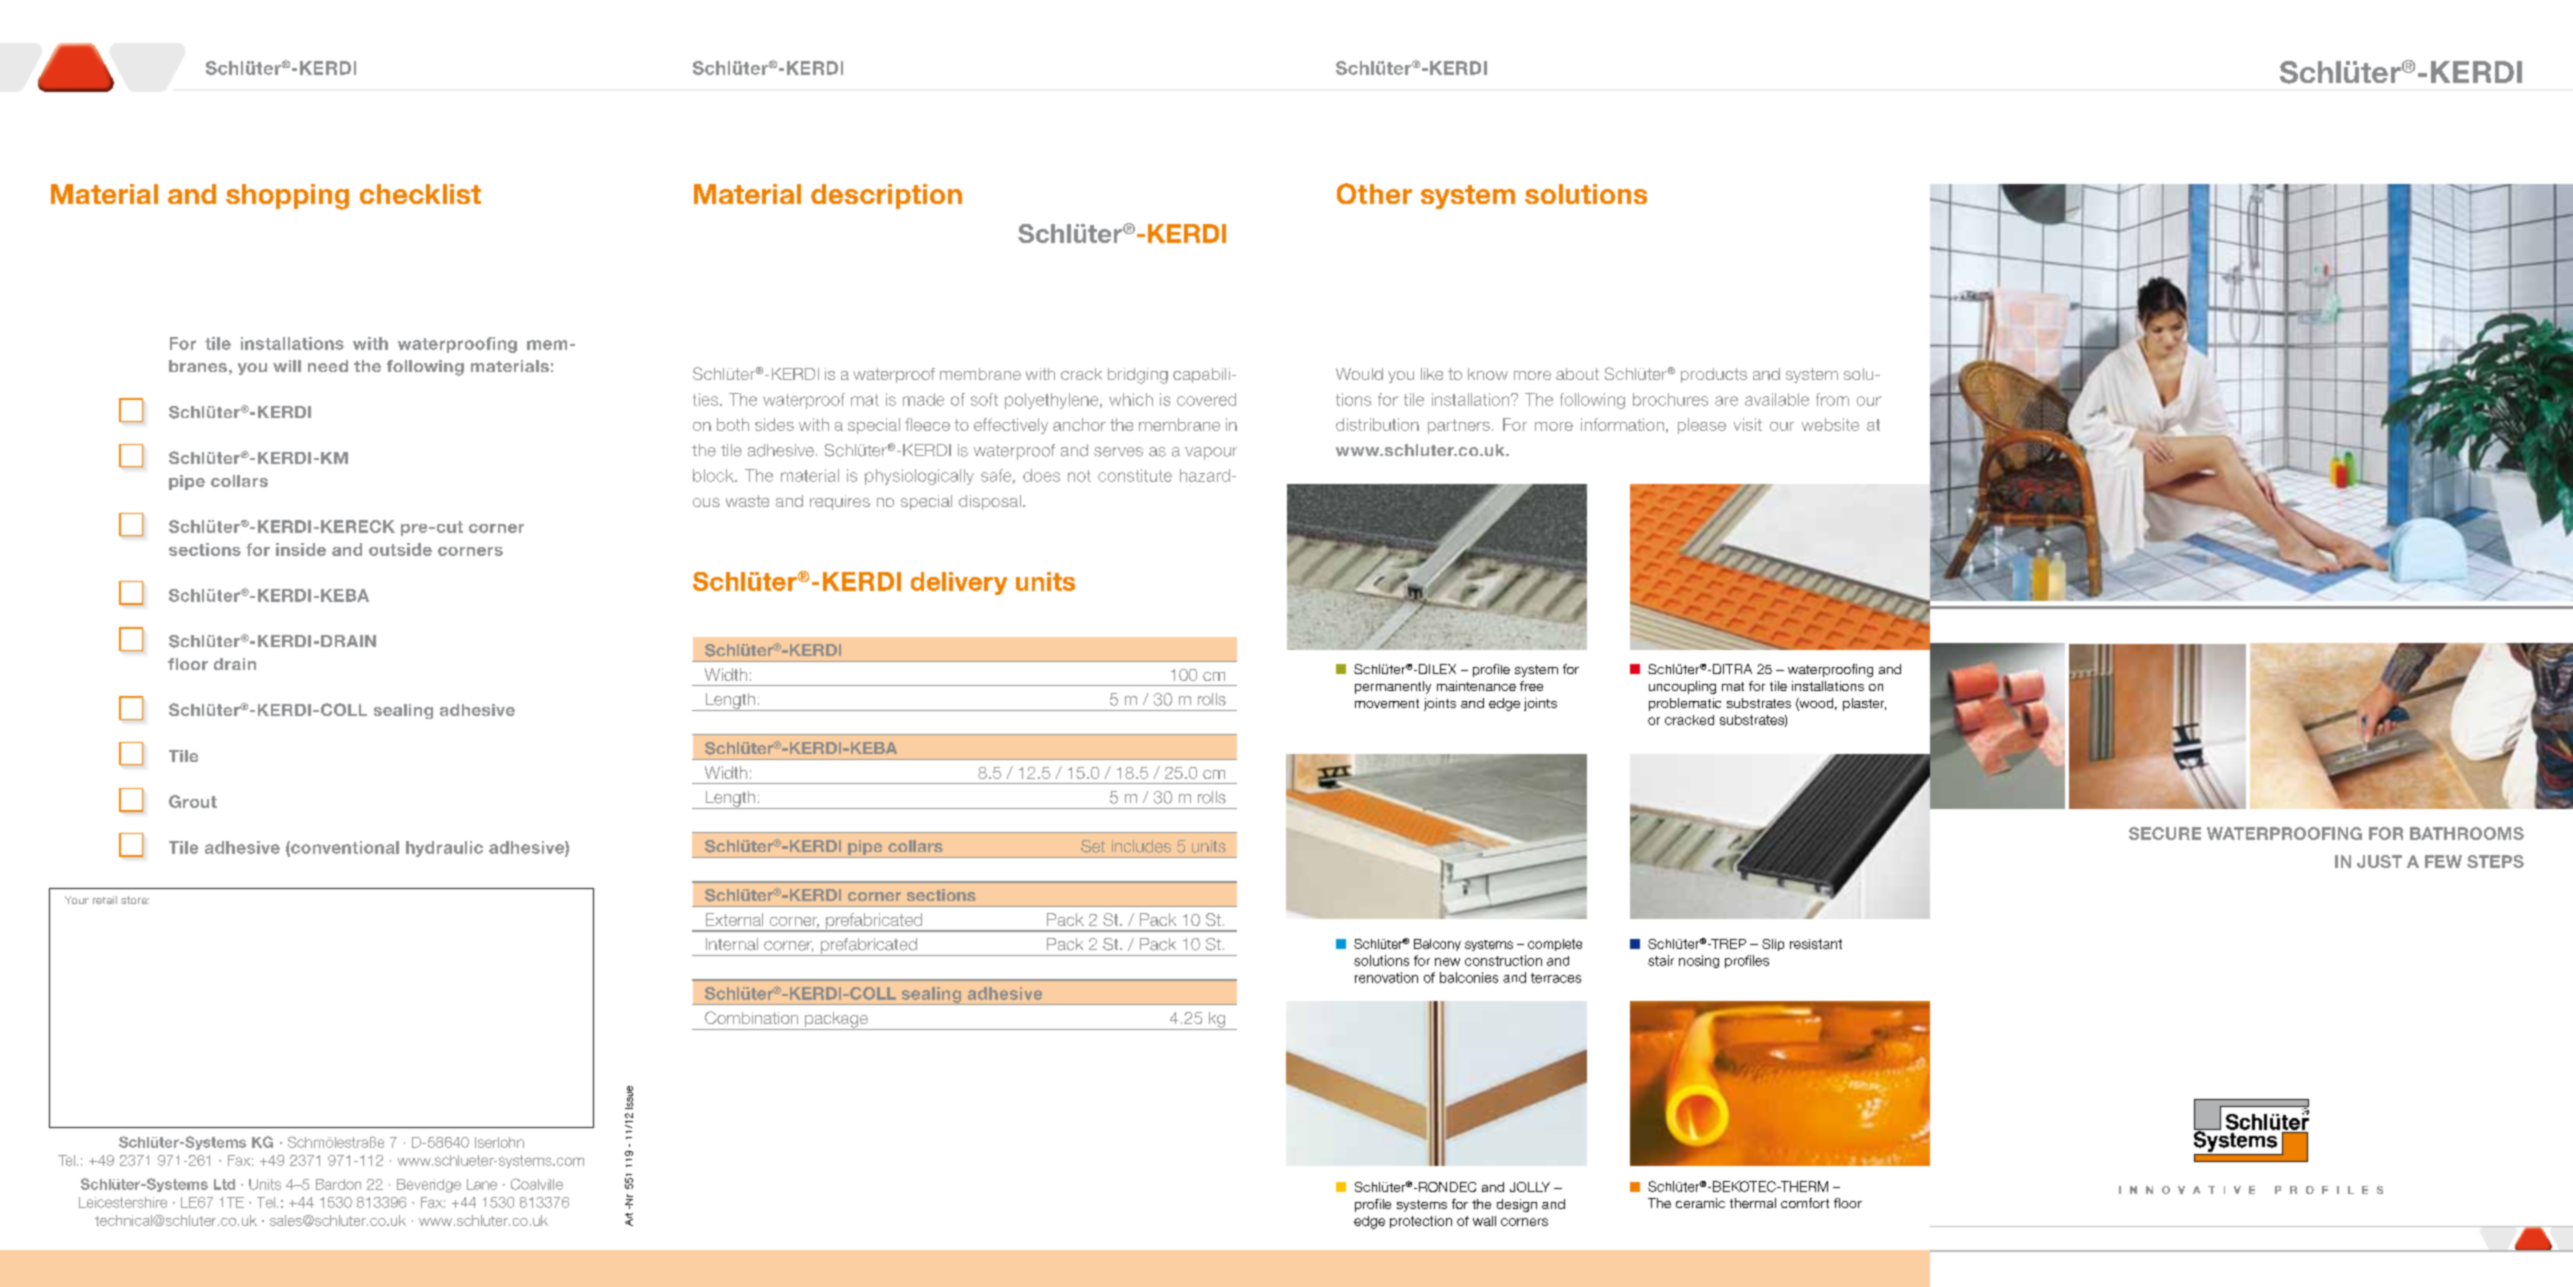 The image size is (2573, 1287). I want to click on products, so click(1714, 375).
